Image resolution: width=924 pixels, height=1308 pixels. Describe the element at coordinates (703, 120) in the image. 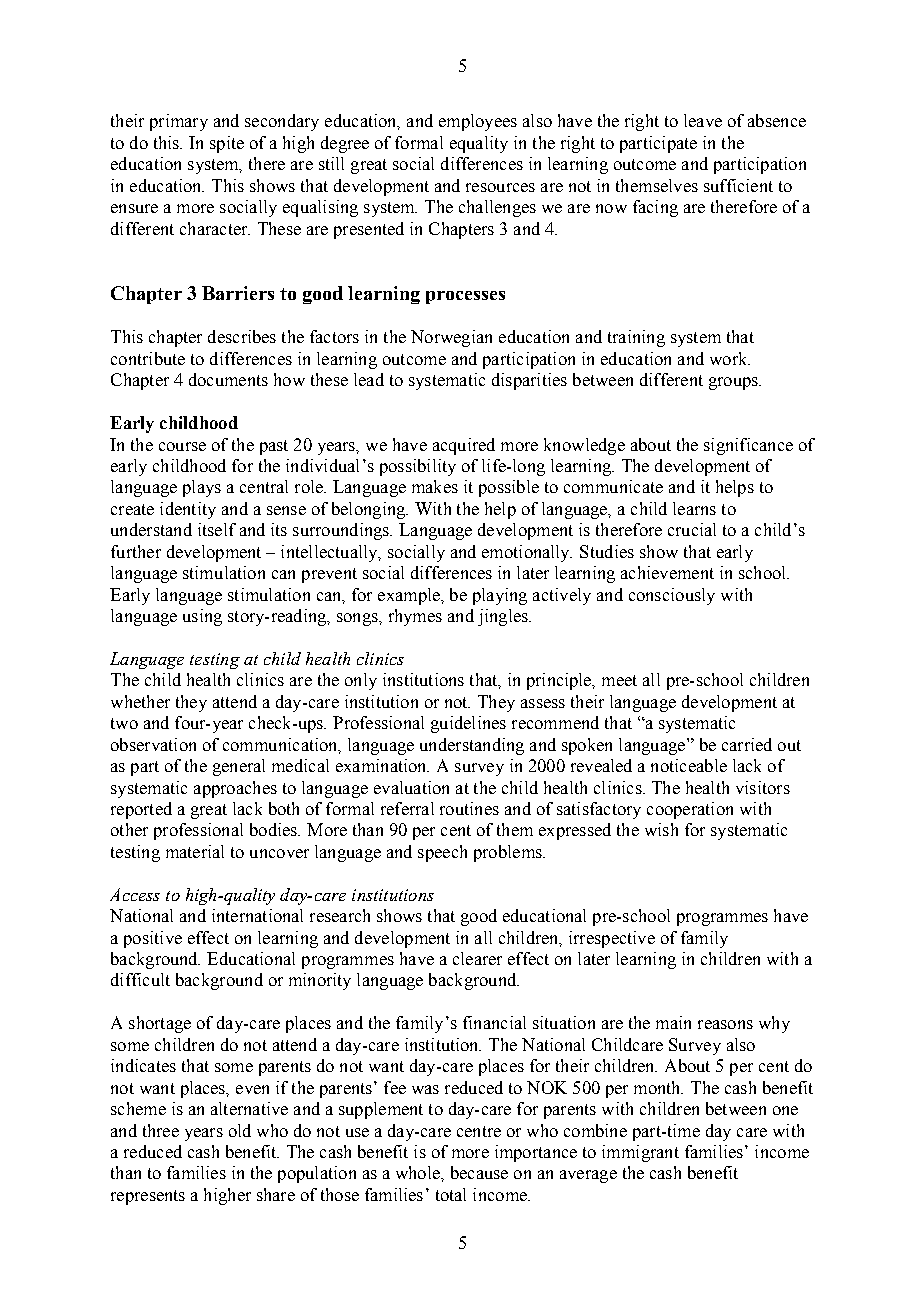

I see `leave` at that location.
